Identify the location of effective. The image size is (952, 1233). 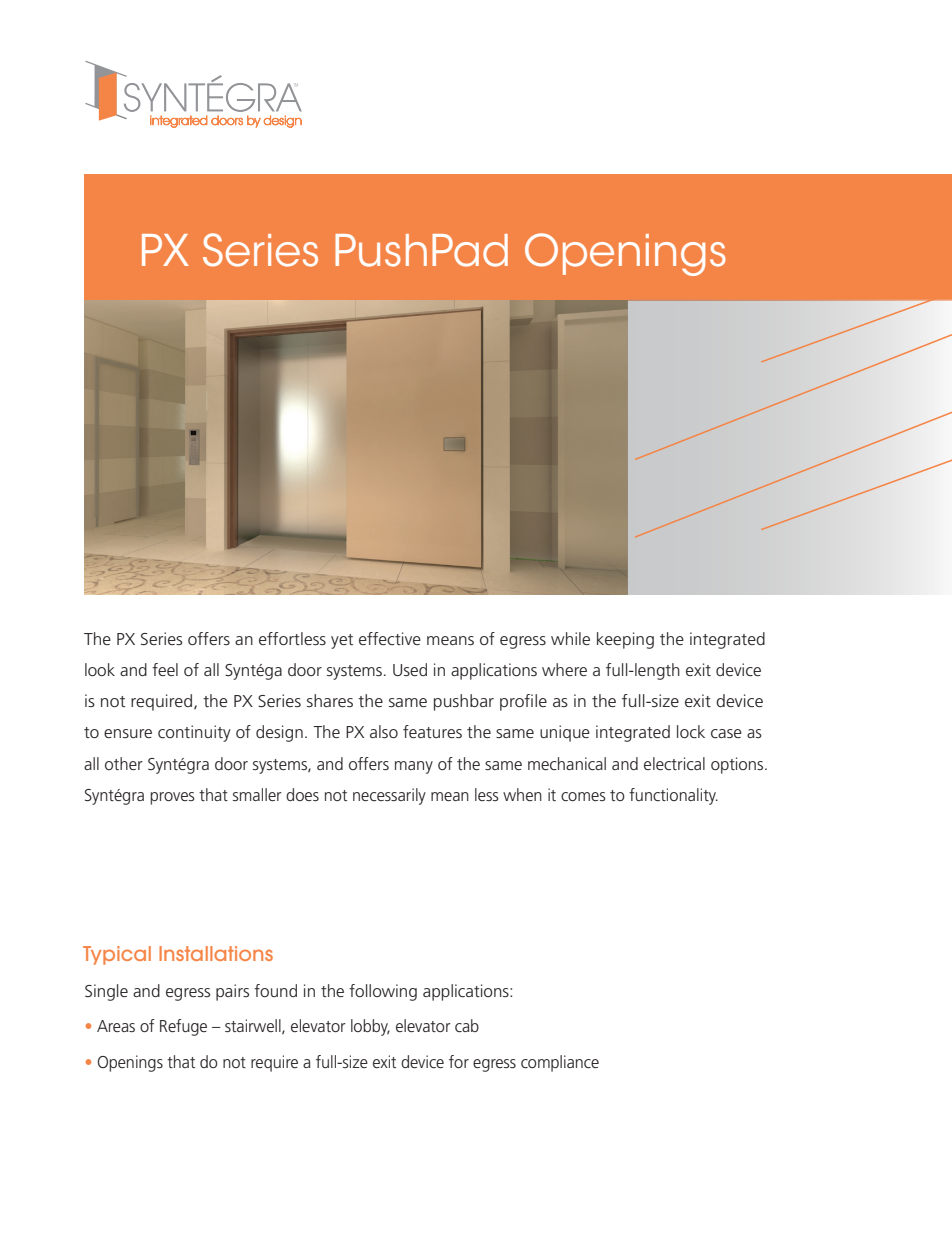
(390, 638).
